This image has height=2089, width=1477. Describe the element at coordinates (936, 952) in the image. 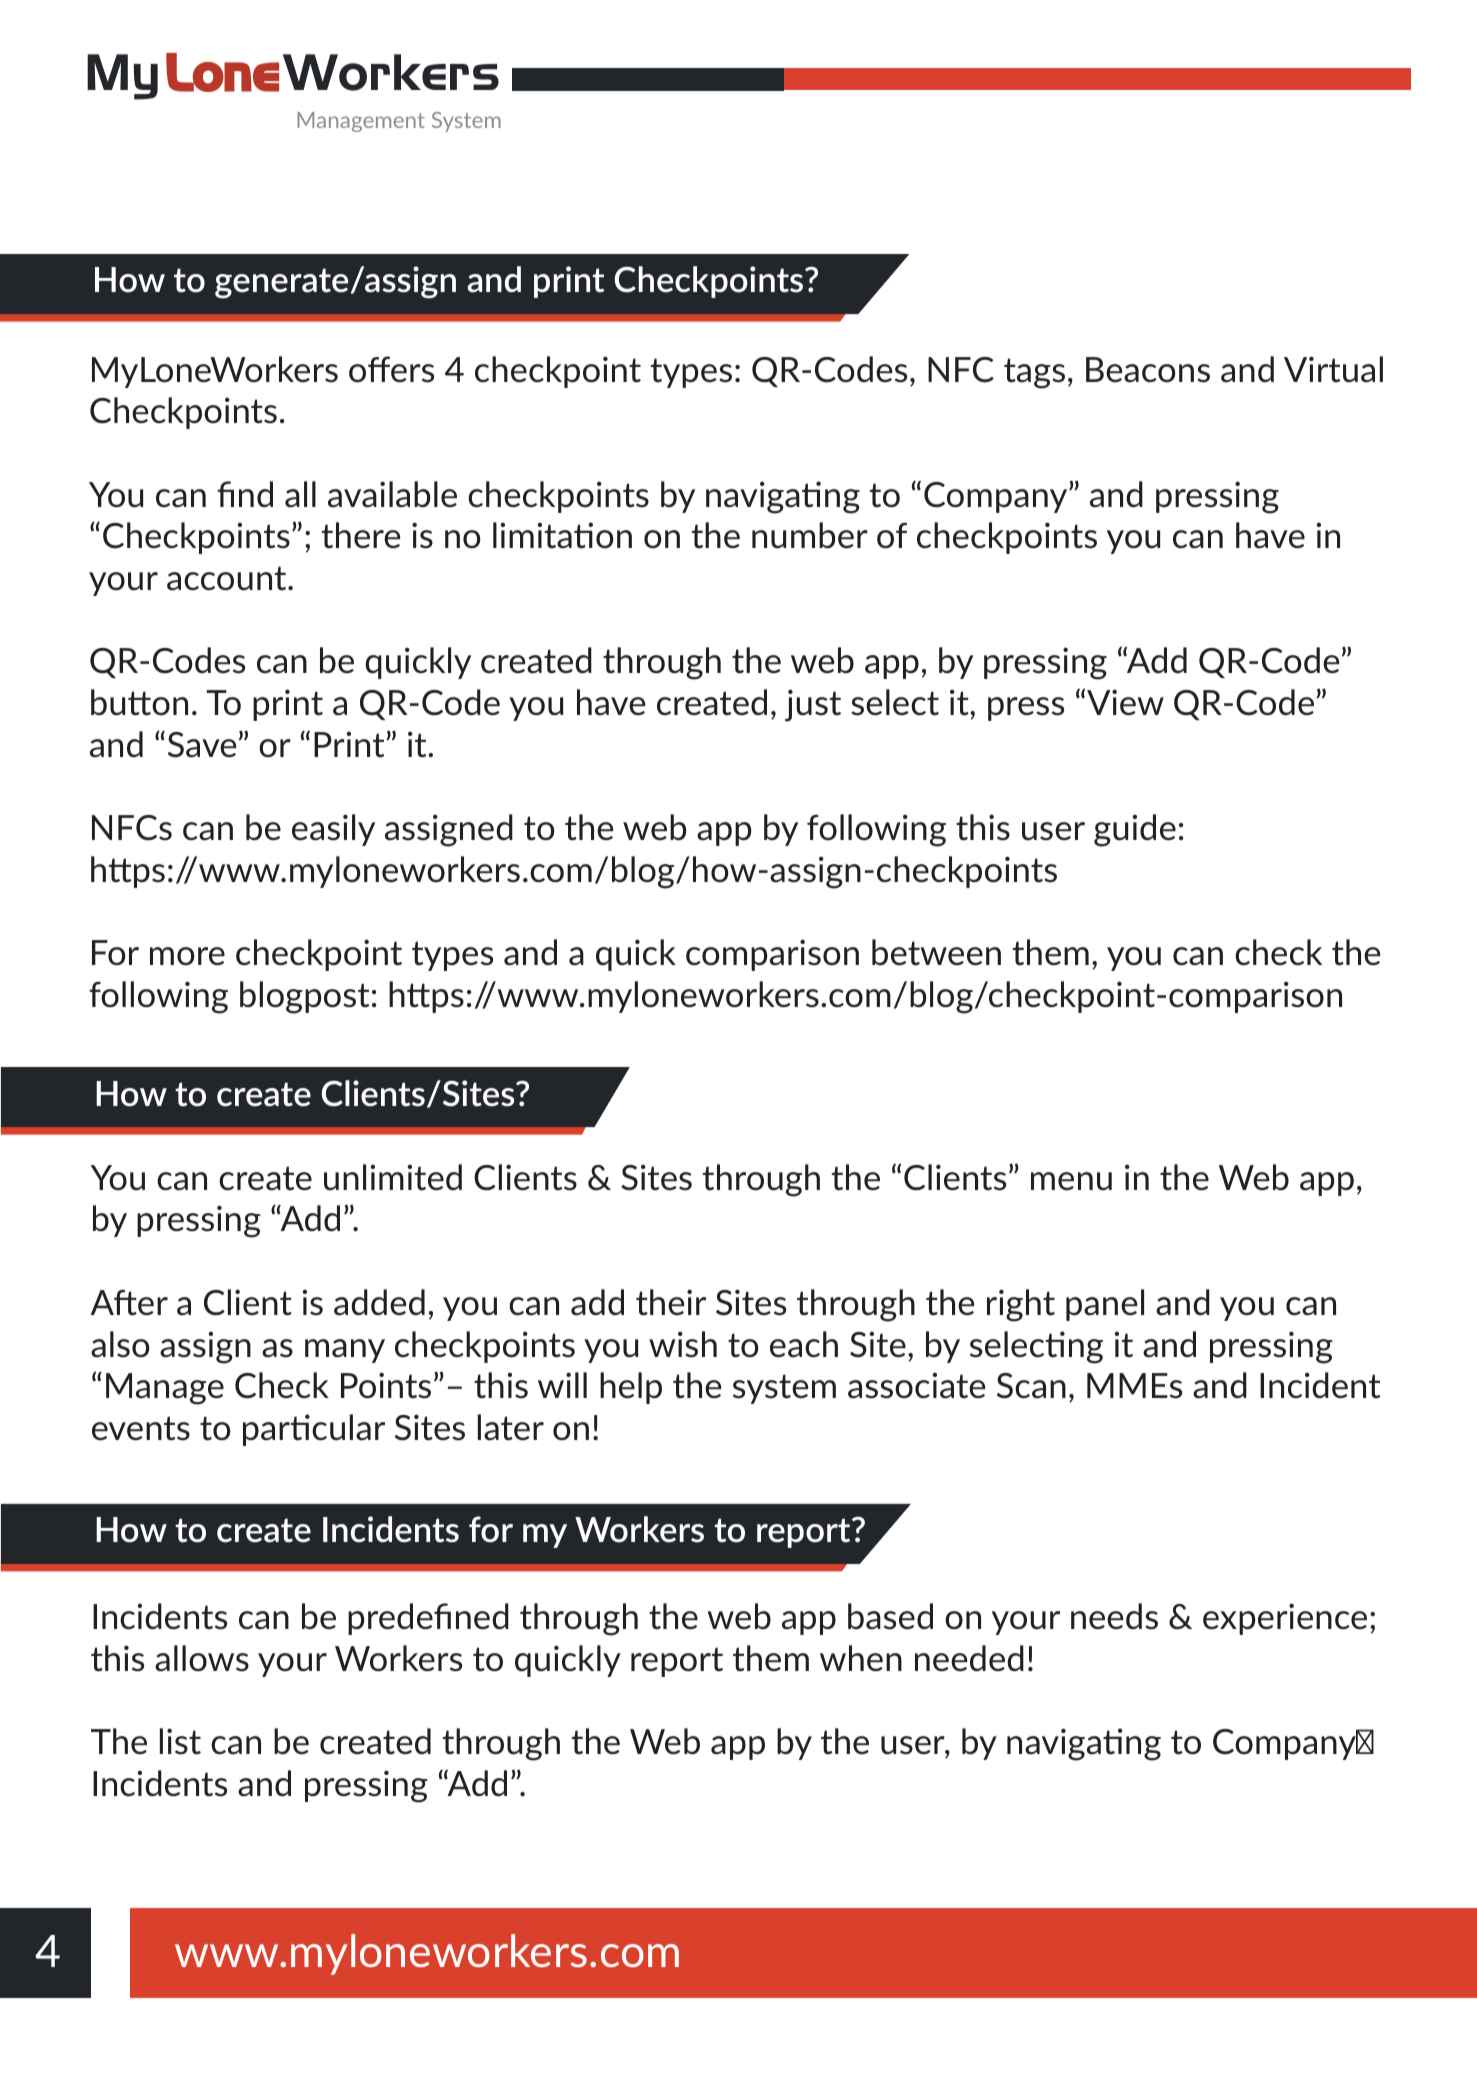

I see `between` at that location.
